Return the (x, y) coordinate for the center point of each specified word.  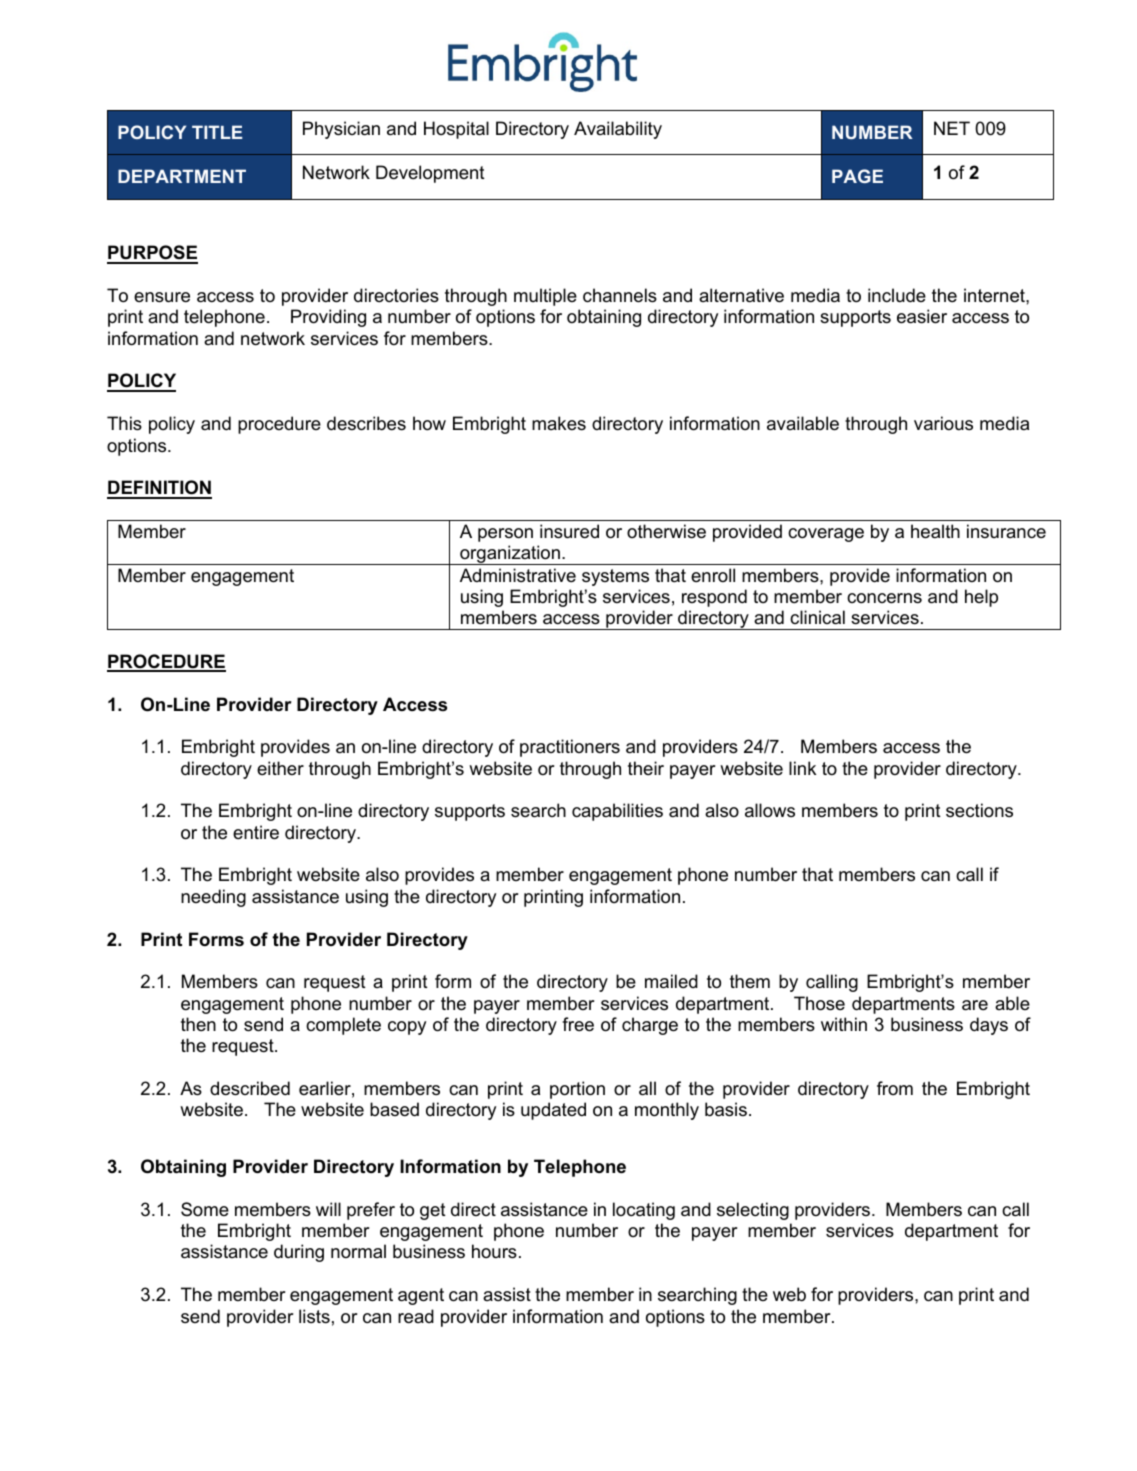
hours (494, 1251)
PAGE (857, 176)
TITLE (217, 132)
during (299, 1253)
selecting (753, 1211)
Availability (618, 130)
